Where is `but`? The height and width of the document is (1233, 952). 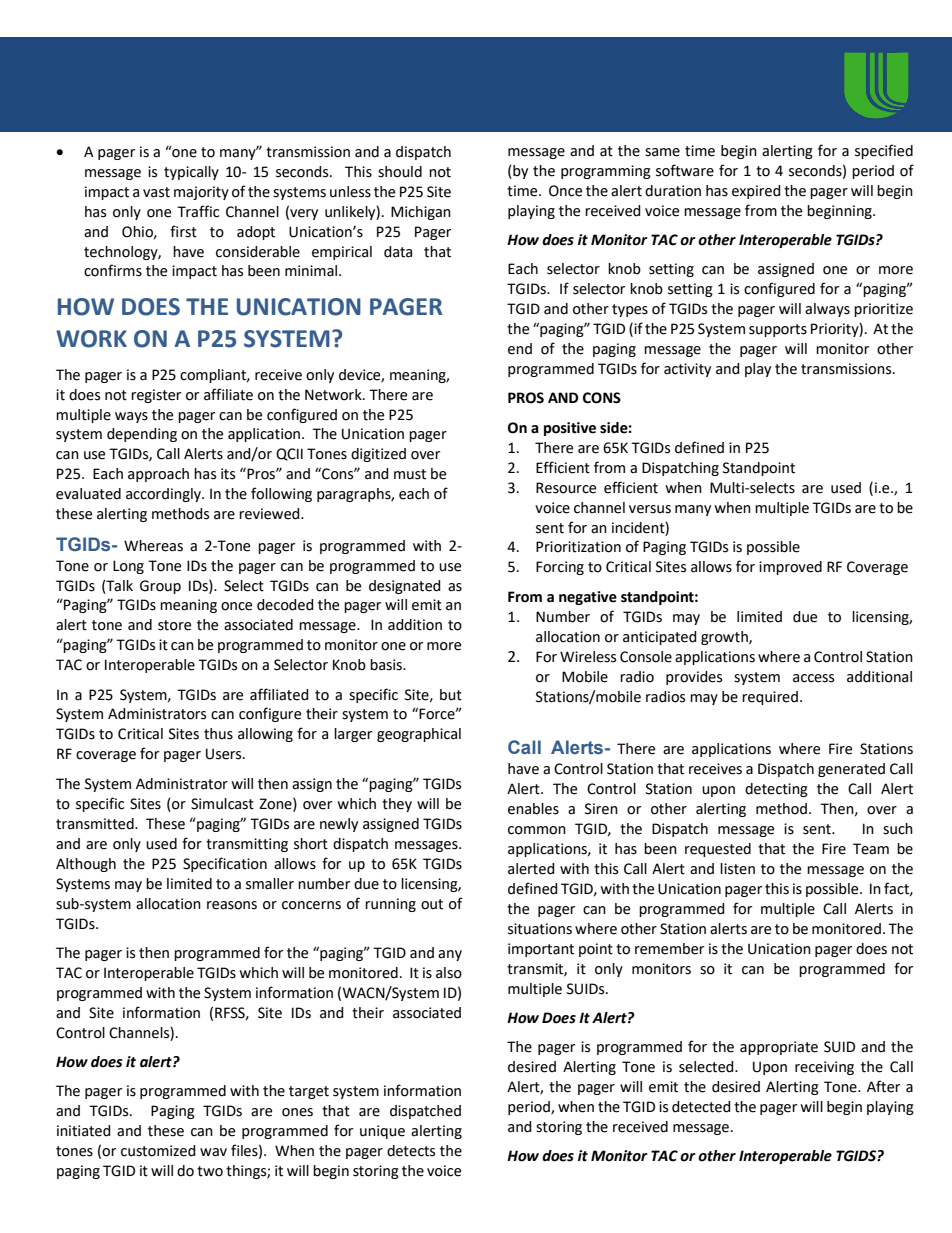
but is located at coordinates (451, 695).
